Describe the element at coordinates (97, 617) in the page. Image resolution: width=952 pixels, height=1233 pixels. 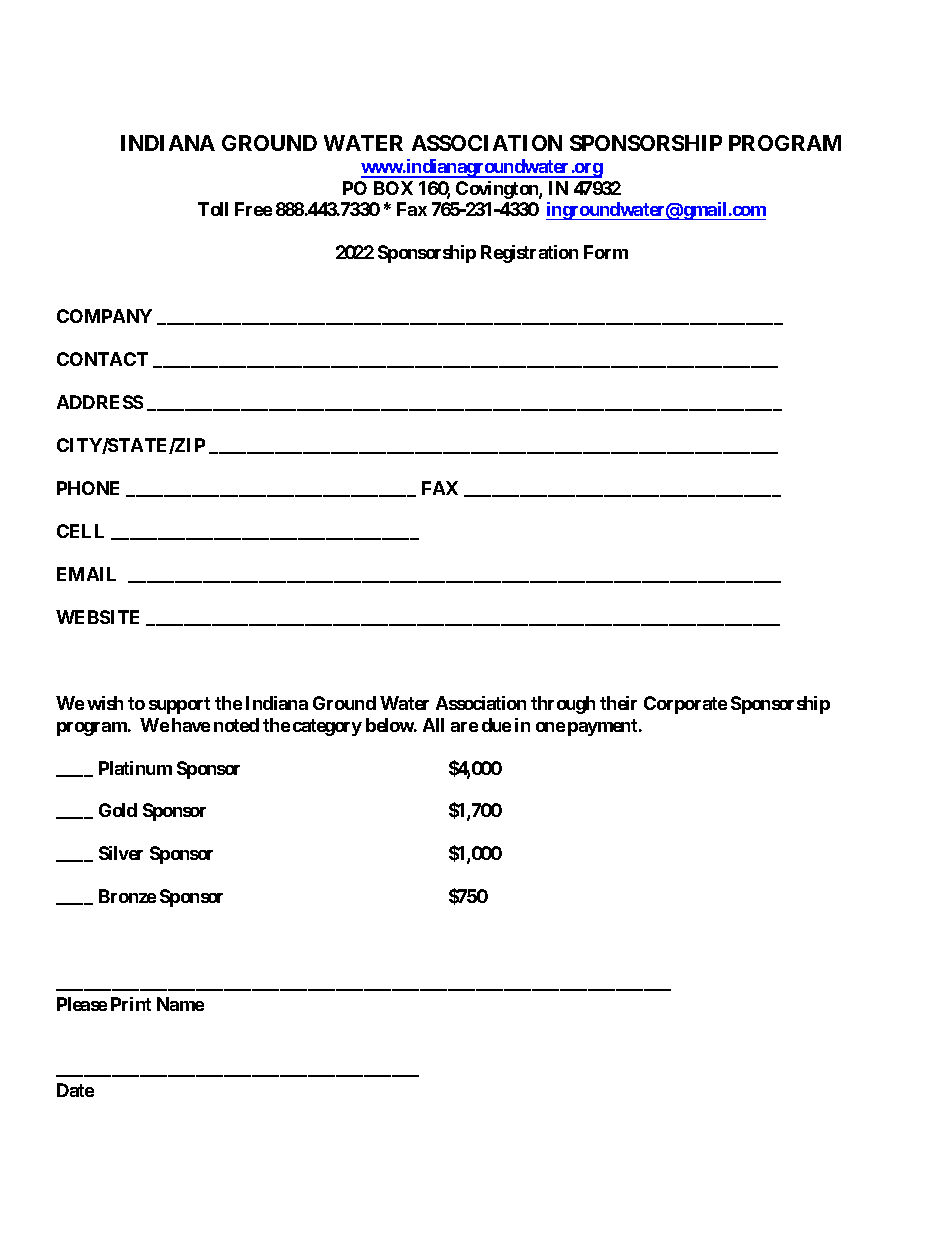
I see `WEBSITE` at that location.
